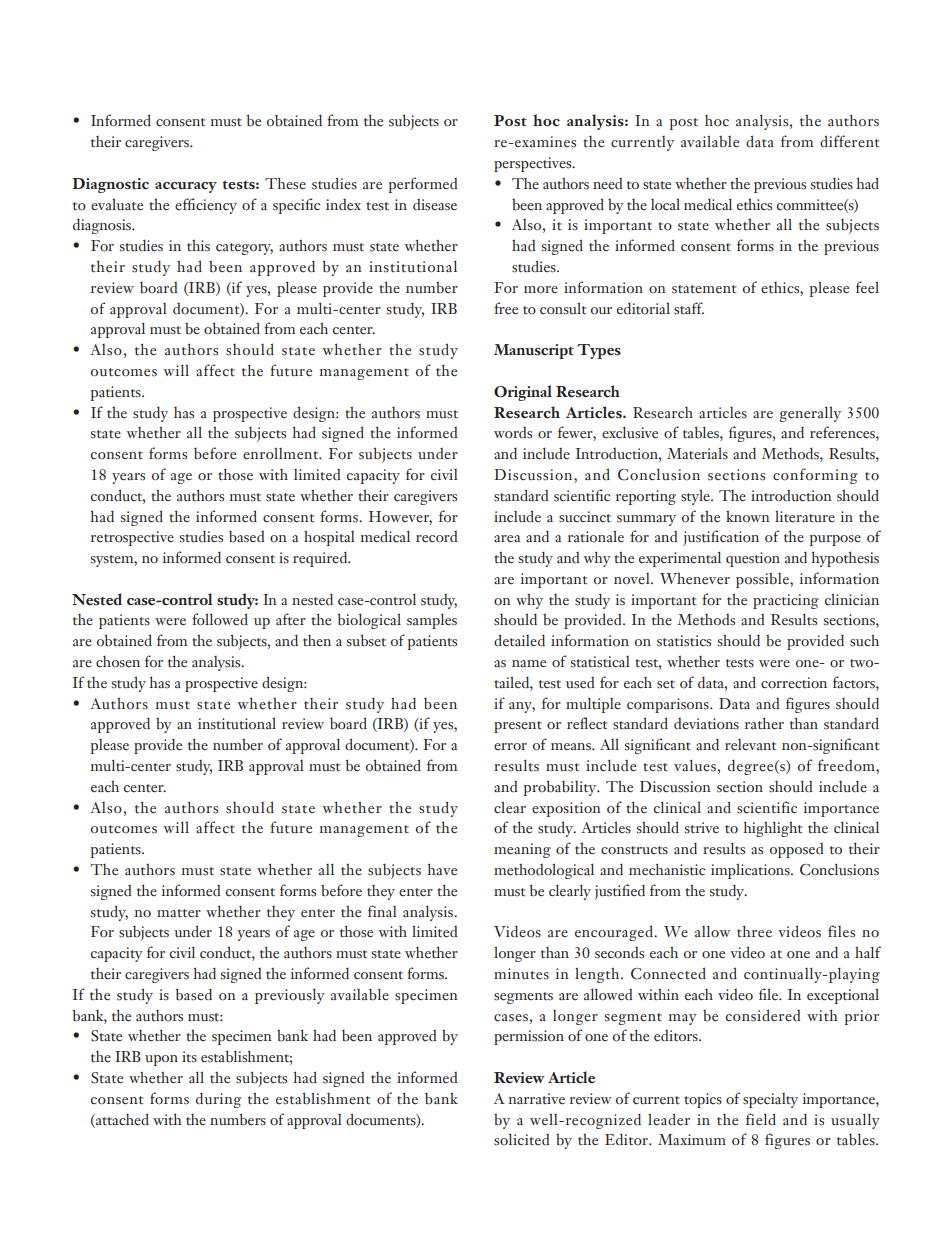  What do you see at coordinates (786, 601) in the screenshot?
I see `practicing` at bounding box center [786, 601].
